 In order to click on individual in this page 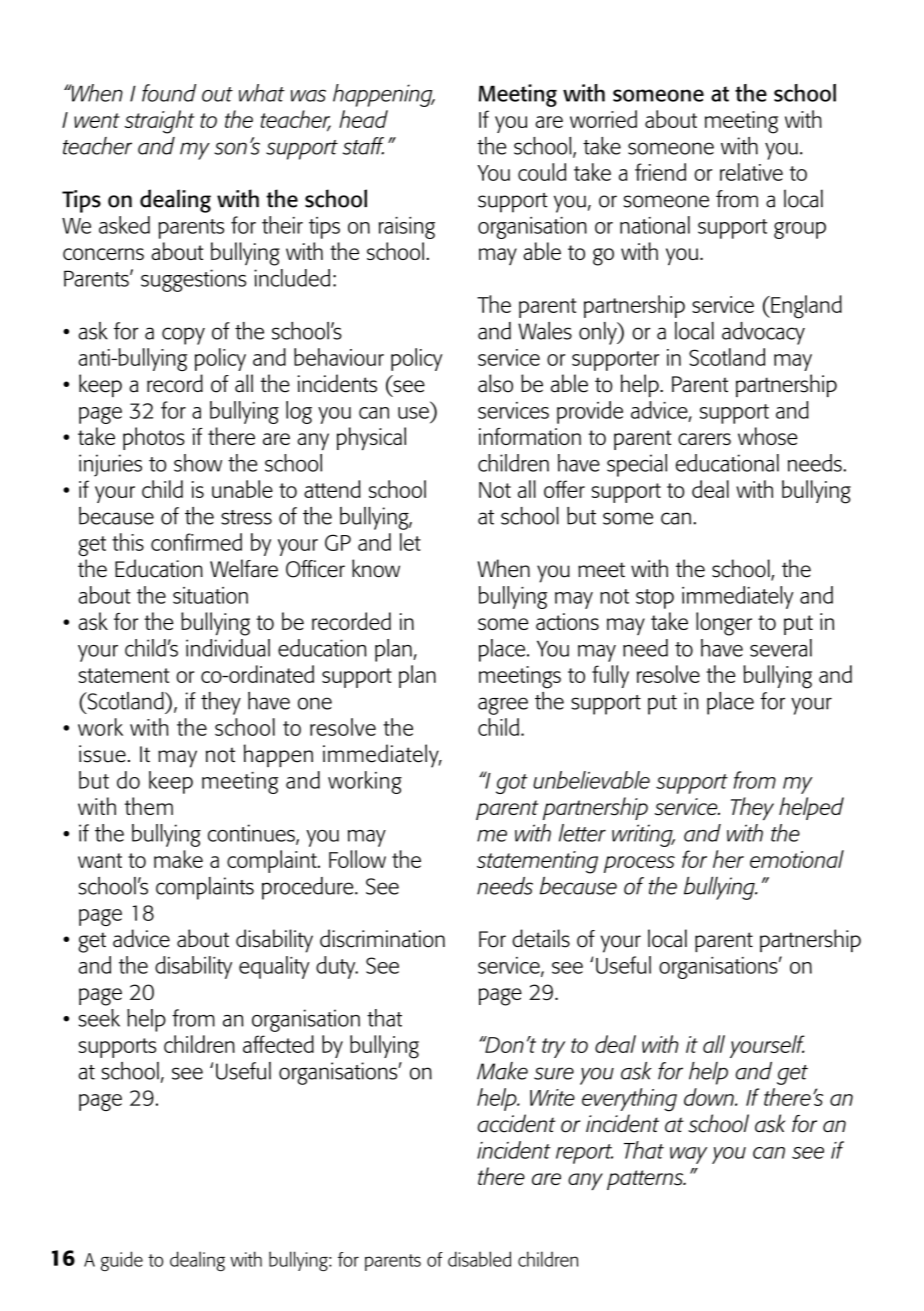, I will do `click(228, 648)`.
